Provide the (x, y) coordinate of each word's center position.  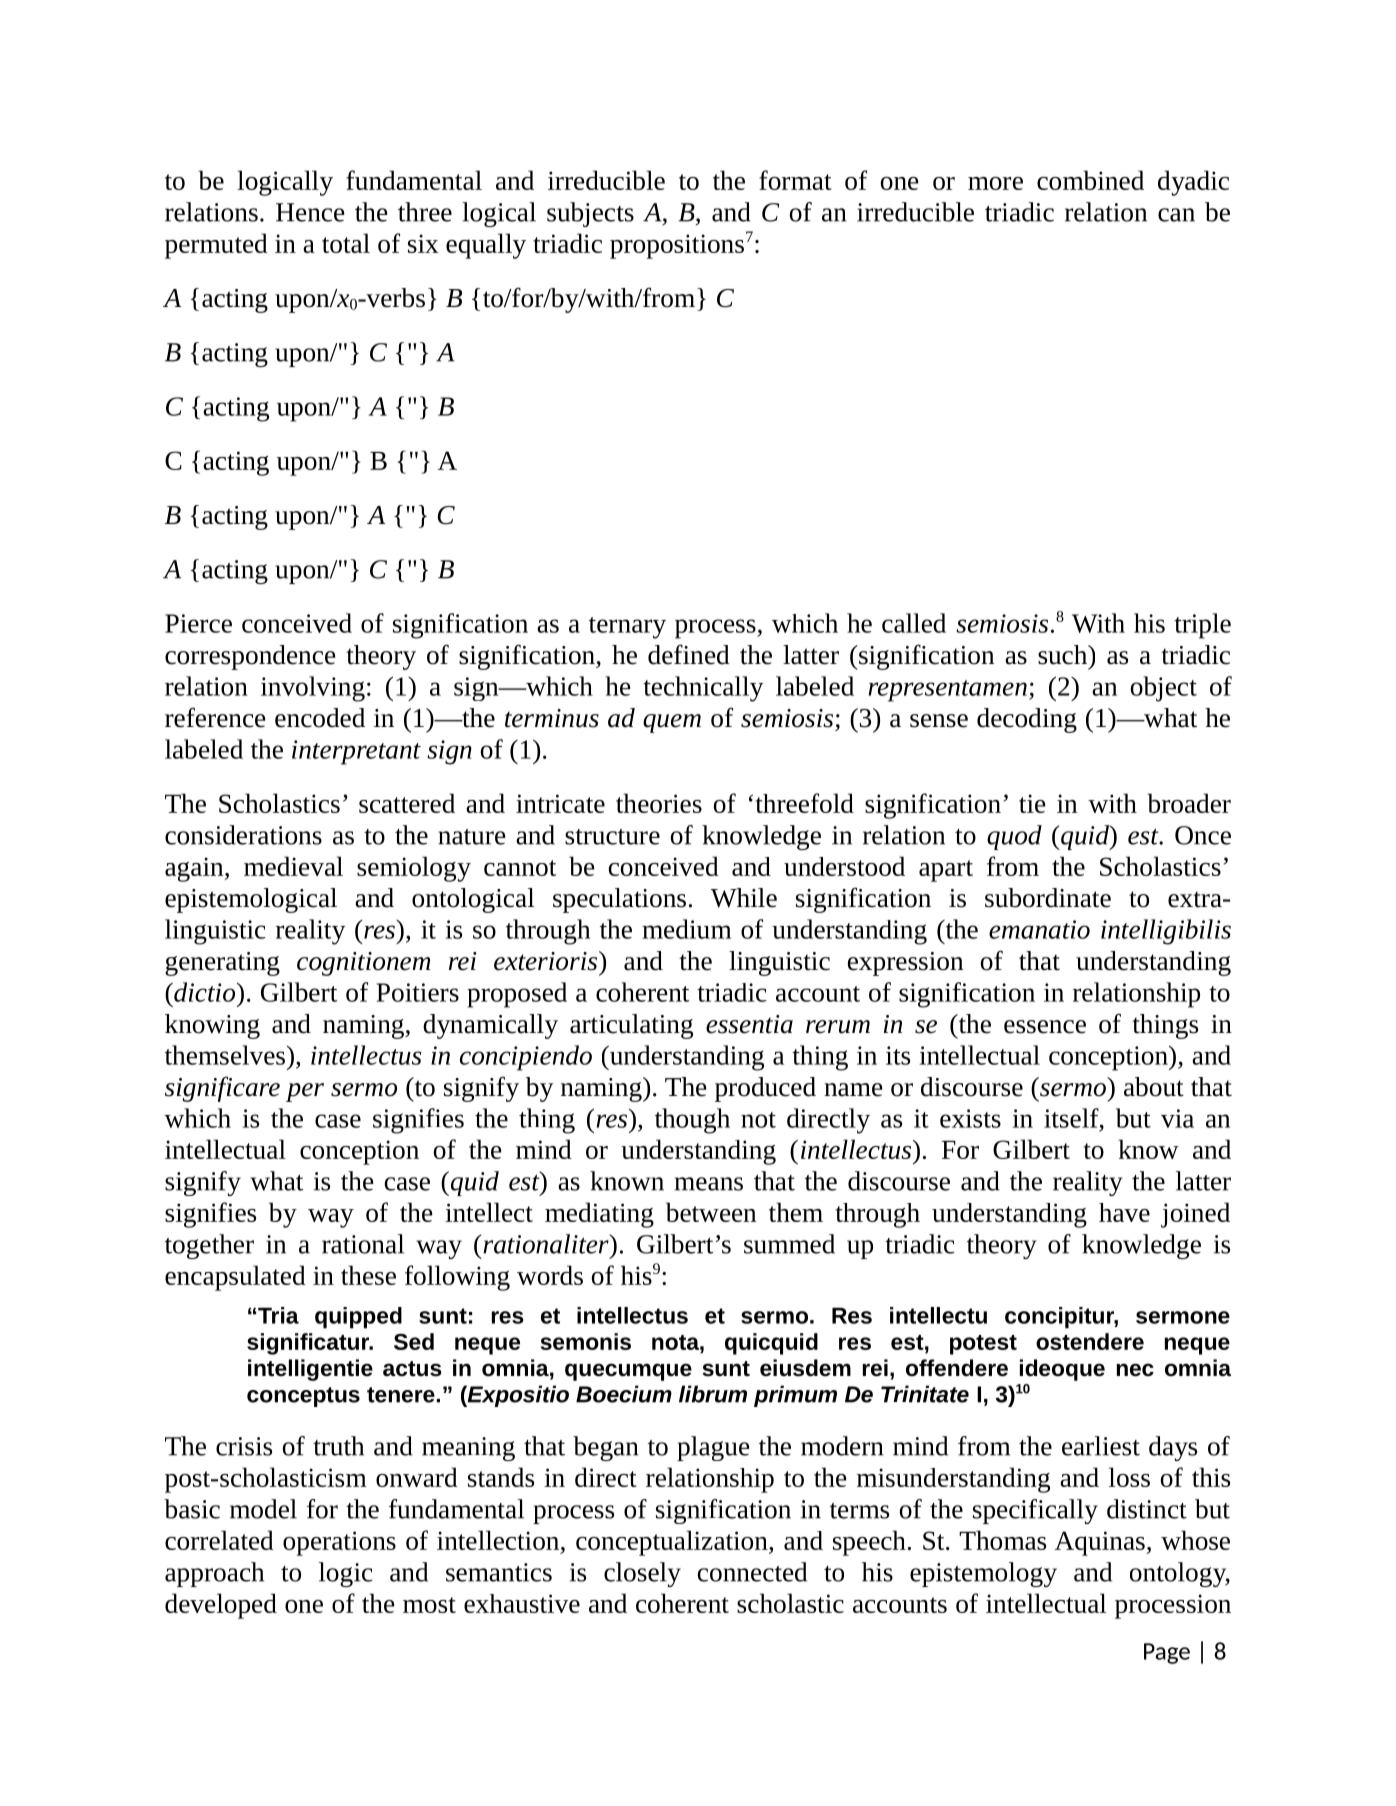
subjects (590, 214)
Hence (310, 212)
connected (752, 1572)
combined (1090, 180)
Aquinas (1100, 1543)
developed (221, 1606)
